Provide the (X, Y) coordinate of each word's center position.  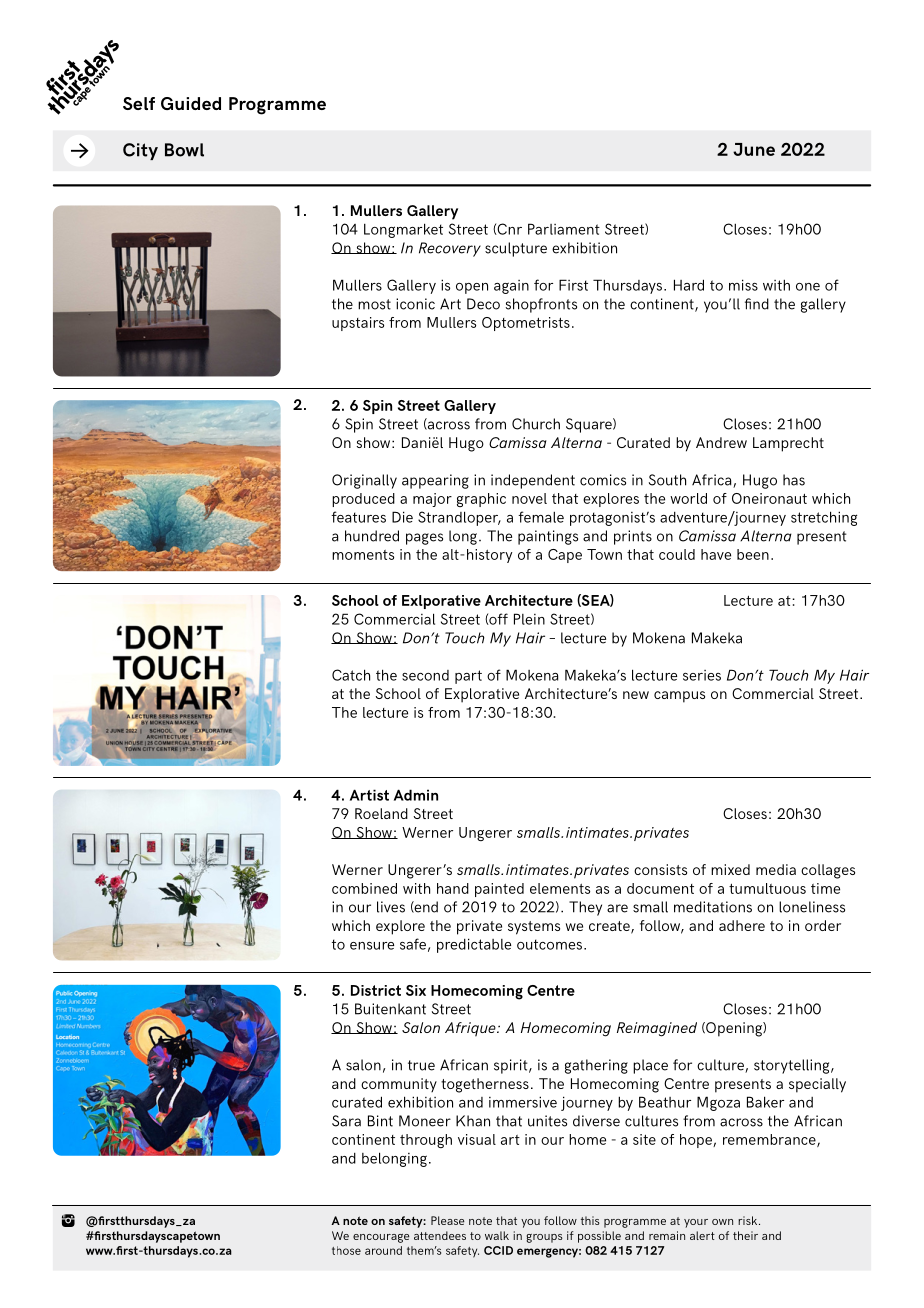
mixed (730, 869)
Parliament (564, 229)
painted (499, 890)
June (754, 149)
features (358, 517)
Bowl (184, 150)
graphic (481, 500)
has (794, 480)
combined (364, 888)
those (346, 1250)
